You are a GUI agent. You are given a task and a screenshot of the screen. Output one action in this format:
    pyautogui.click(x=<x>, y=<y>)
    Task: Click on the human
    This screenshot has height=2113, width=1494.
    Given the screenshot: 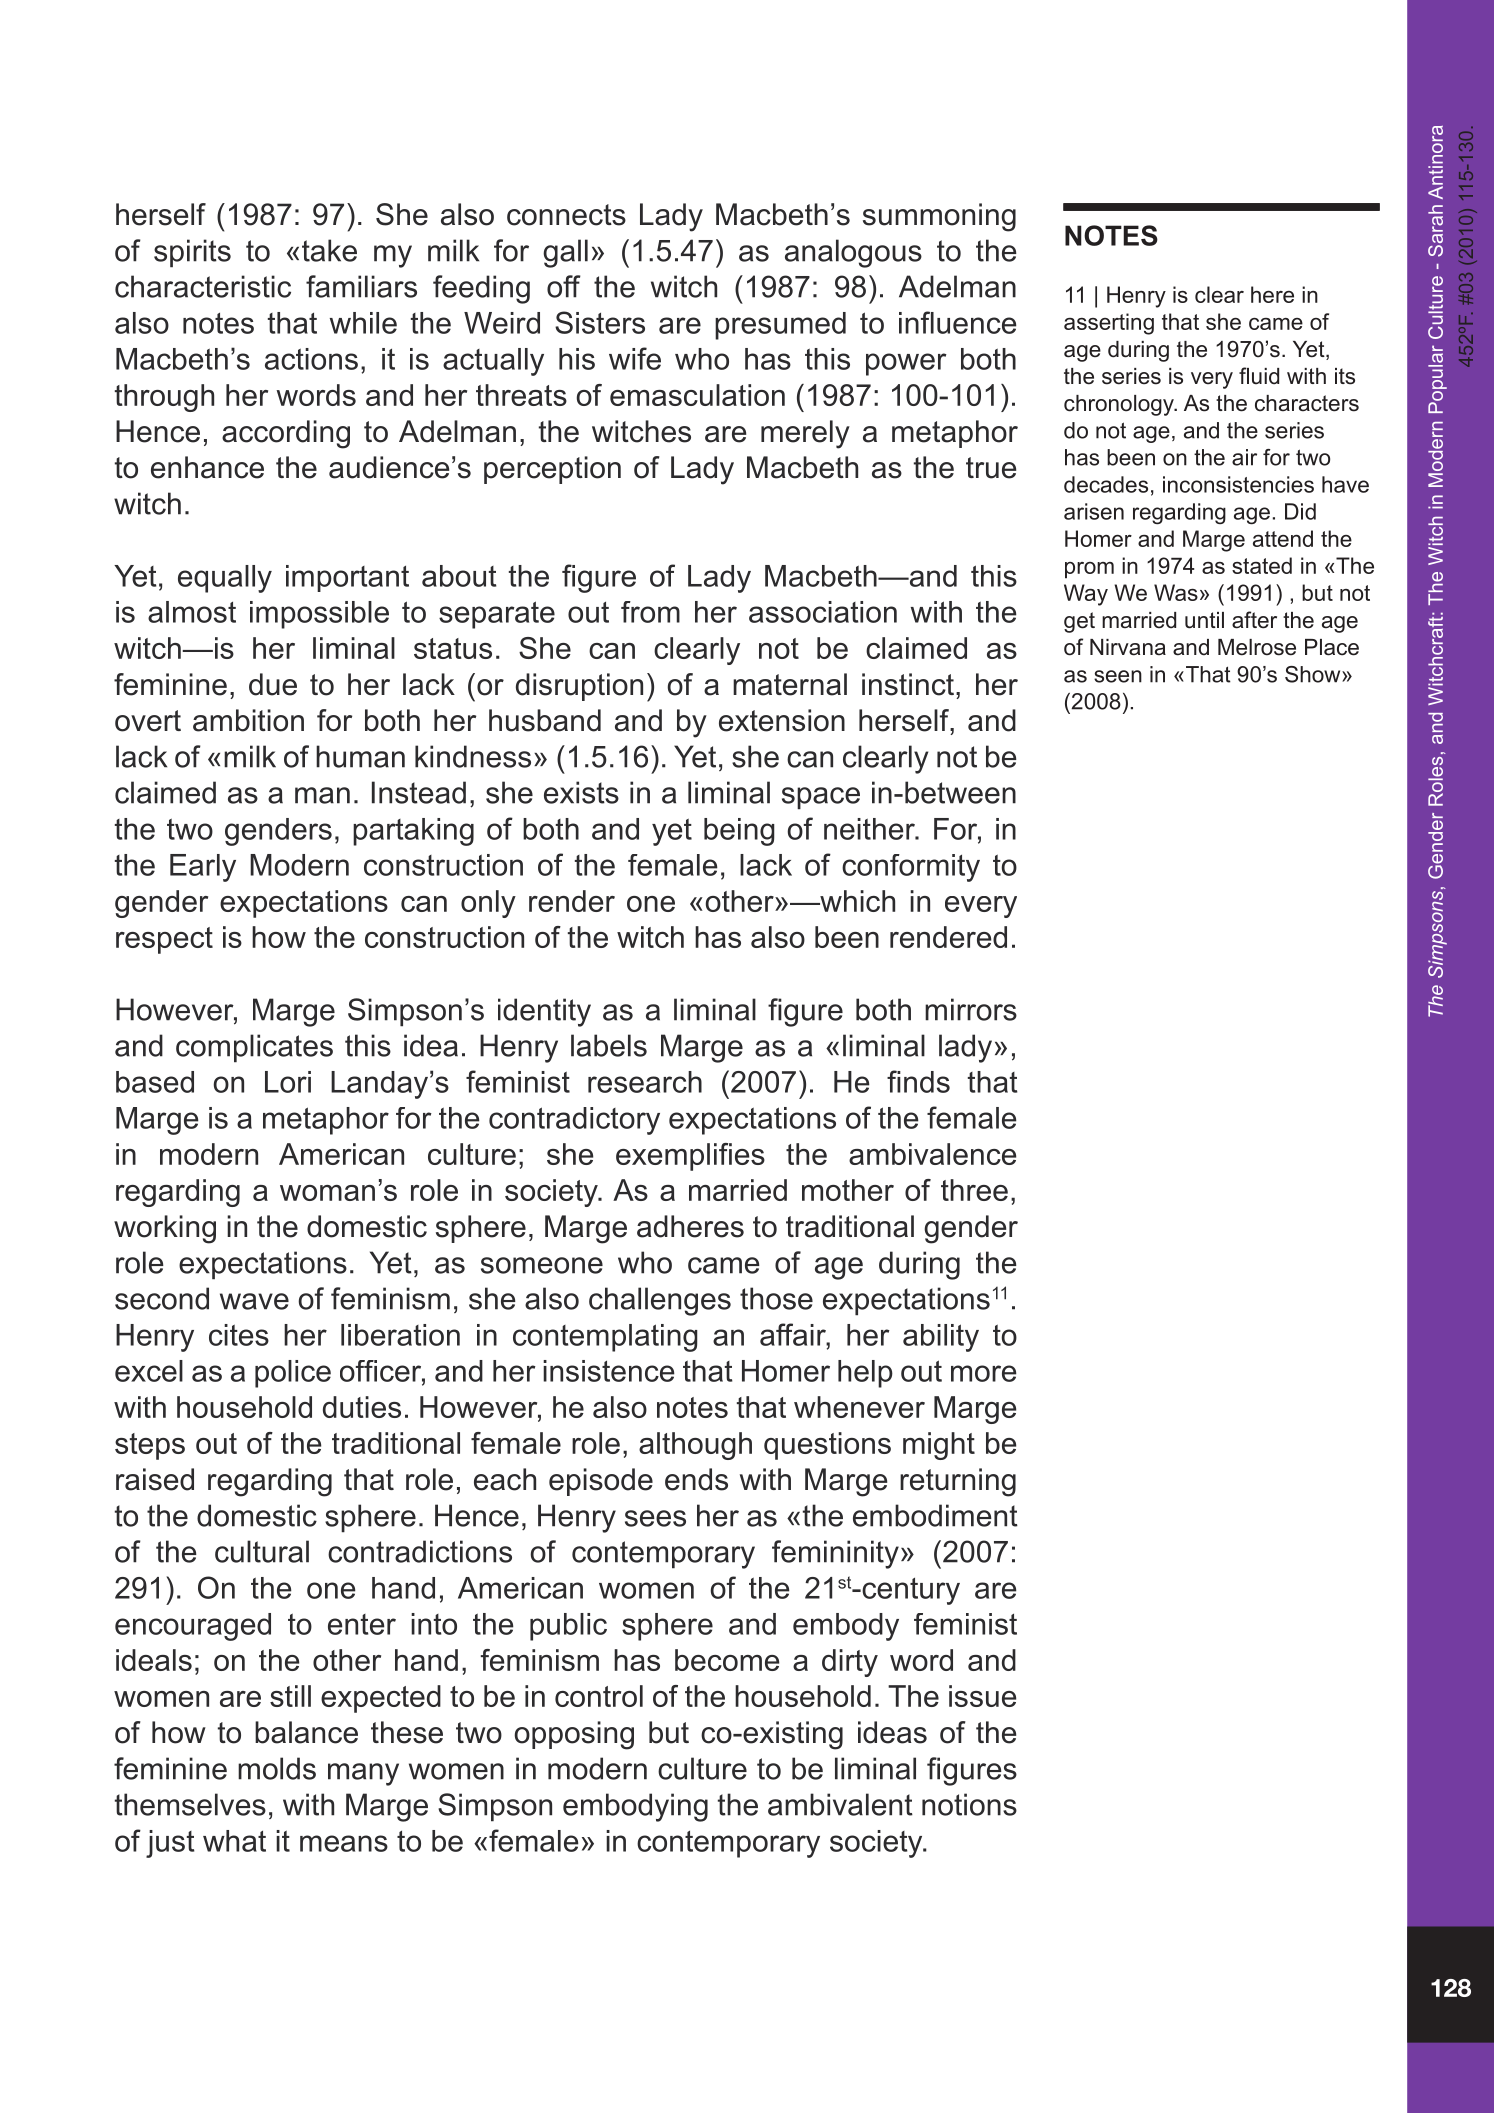 What is the action you would take?
    pyautogui.click(x=360, y=756)
